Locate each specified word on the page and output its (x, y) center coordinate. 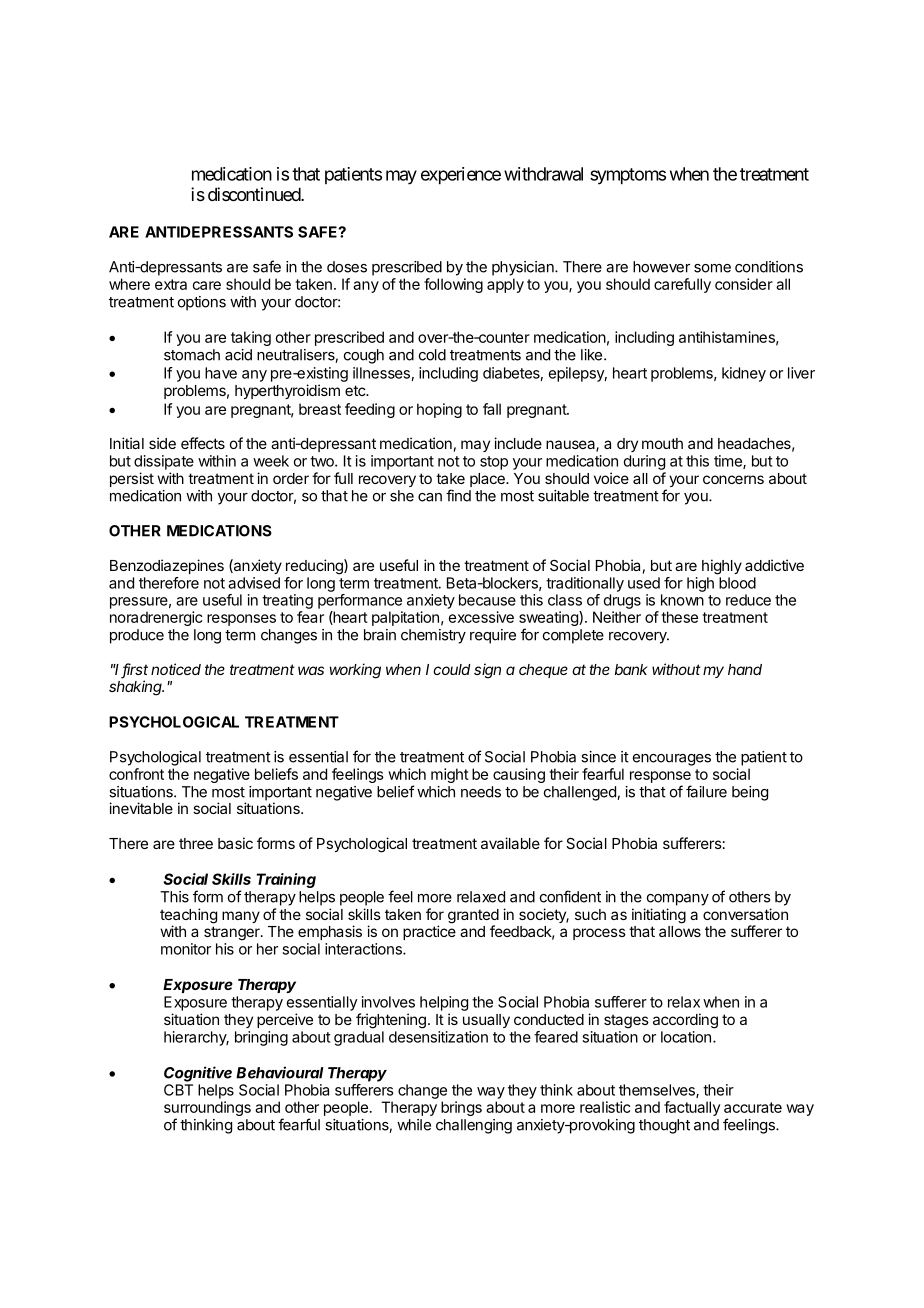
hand (745, 669)
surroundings (207, 1108)
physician (524, 268)
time (729, 462)
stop (494, 463)
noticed (176, 669)
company (678, 900)
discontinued (255, 194)
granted (473, 917)
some (712, 268)
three (196, 843)
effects (203, 443)
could (452, 669)
